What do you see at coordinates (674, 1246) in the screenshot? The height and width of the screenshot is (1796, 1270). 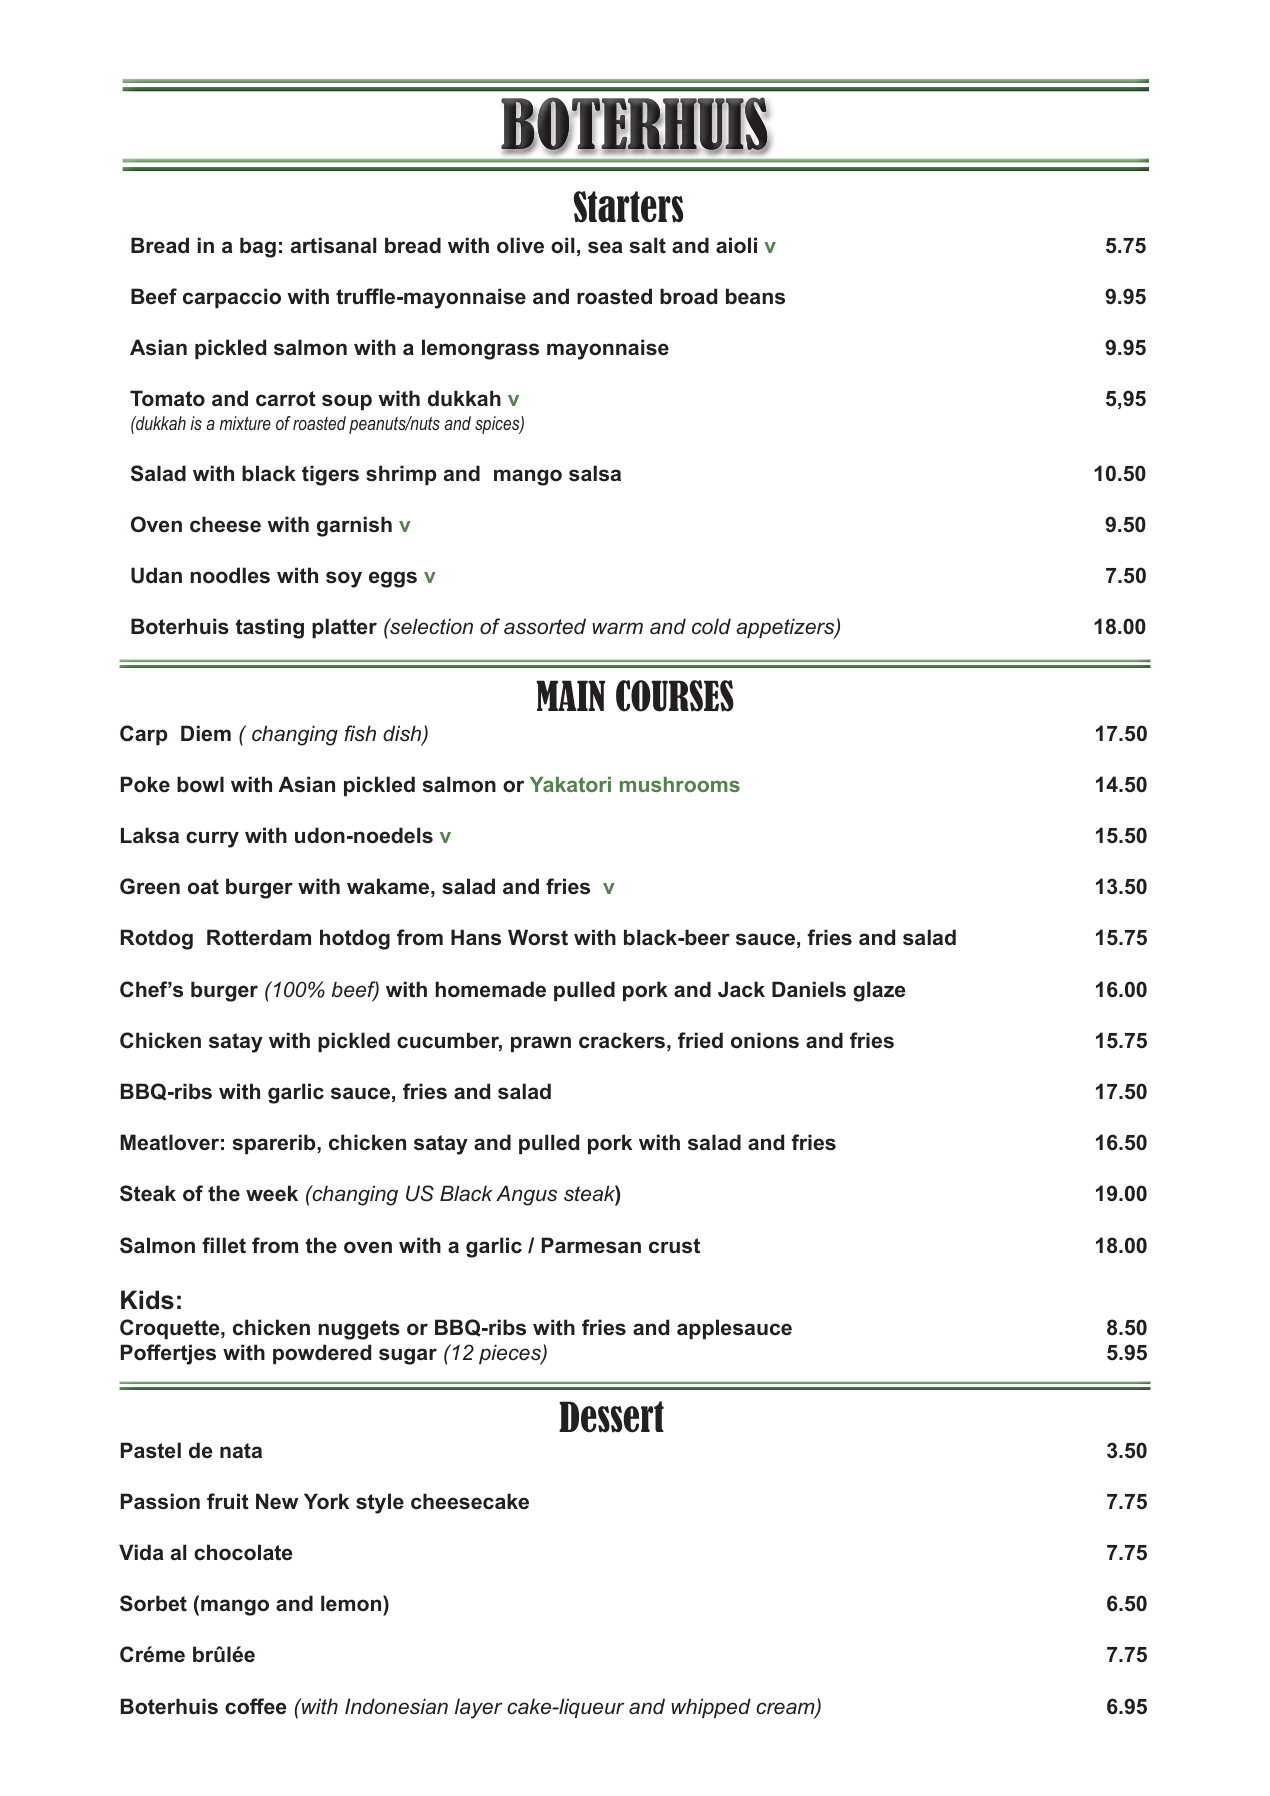 I see `crust` at bounding box center [674, 1246].
